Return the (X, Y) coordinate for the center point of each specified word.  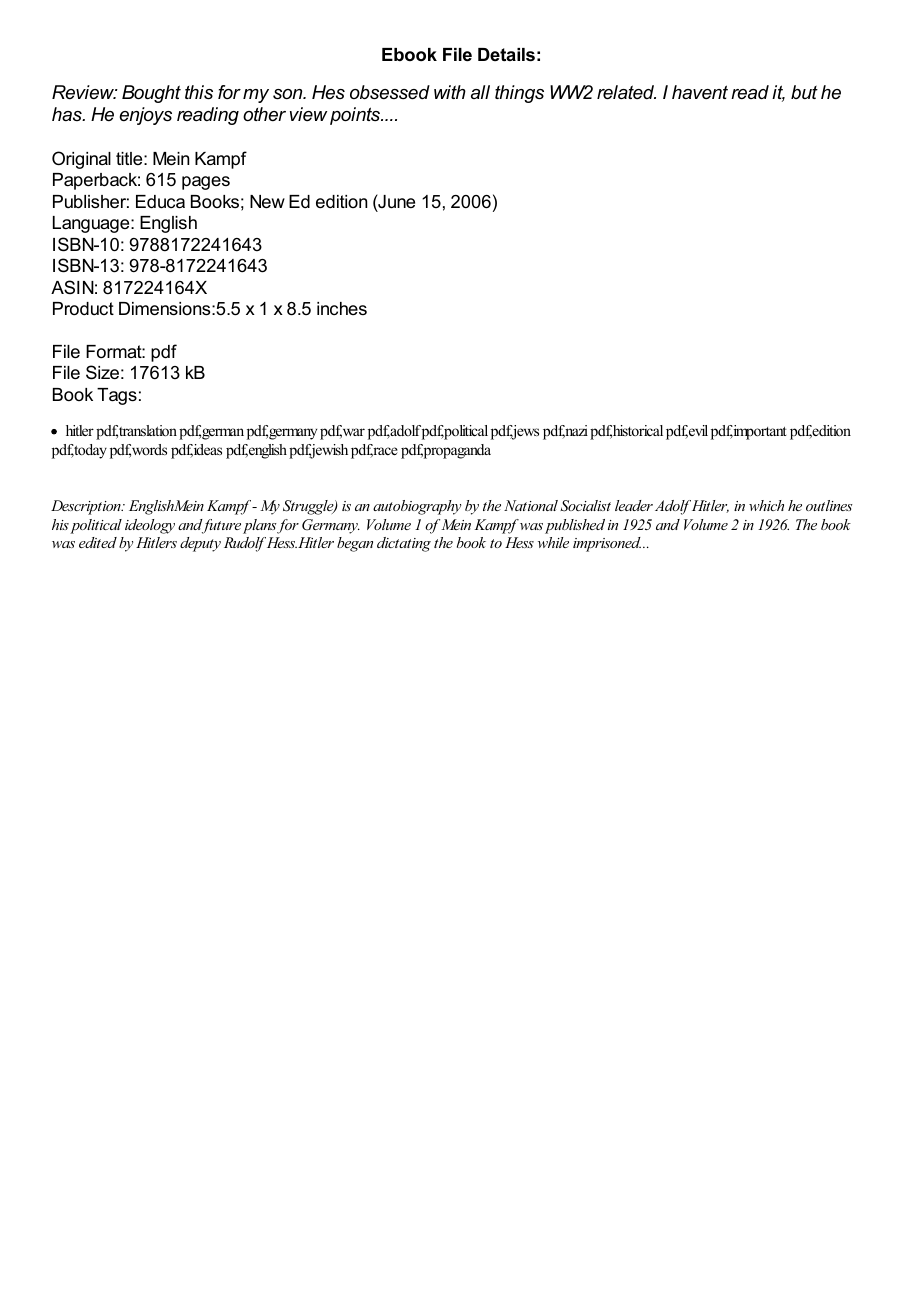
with (450, 92)
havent (700, 92)
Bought (151, 94)
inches (342, 308)
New (267, 202)
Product (83, 308)
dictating (404, 544)
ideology (150, 526)
